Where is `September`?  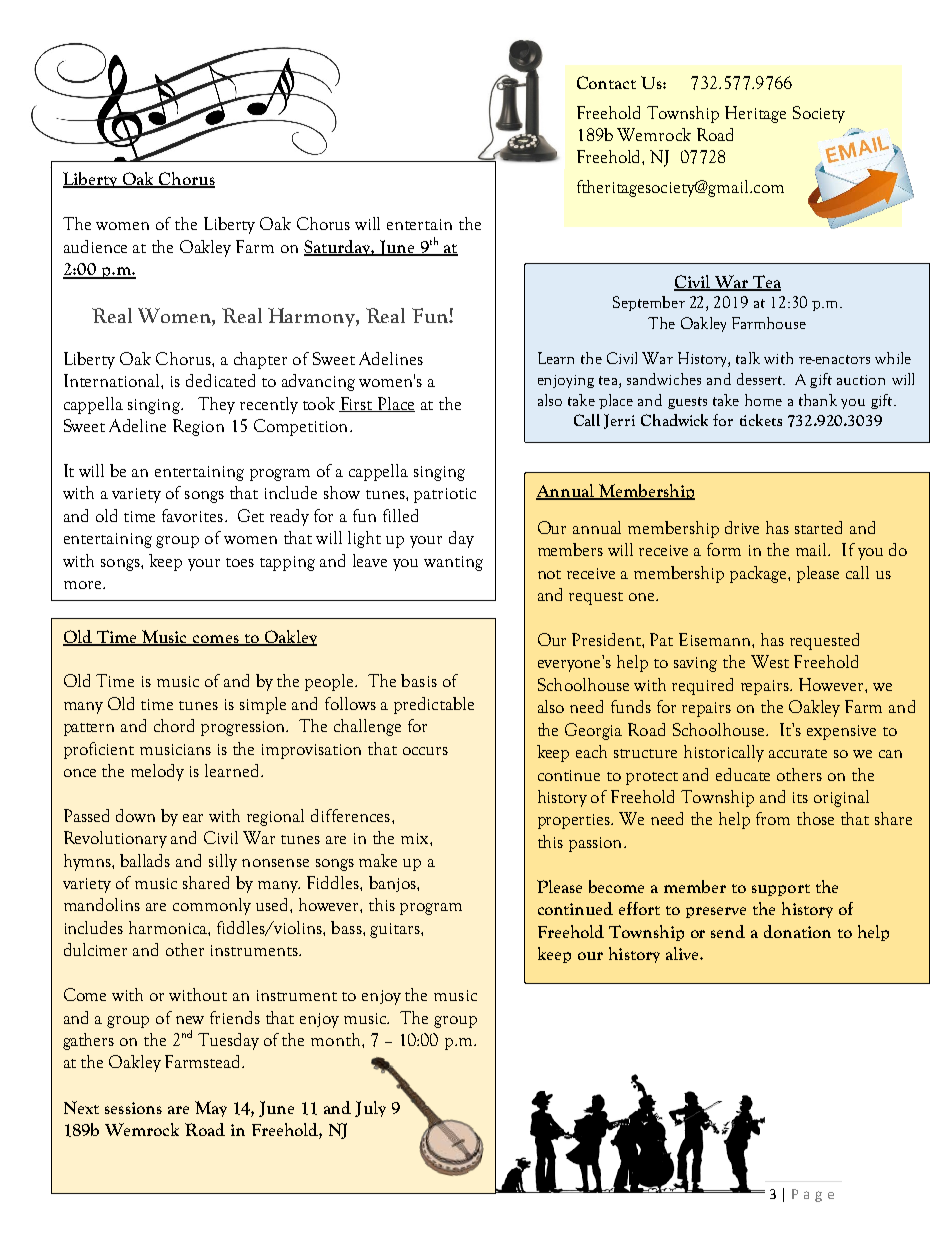 September is located at coordinates (649, 303).
